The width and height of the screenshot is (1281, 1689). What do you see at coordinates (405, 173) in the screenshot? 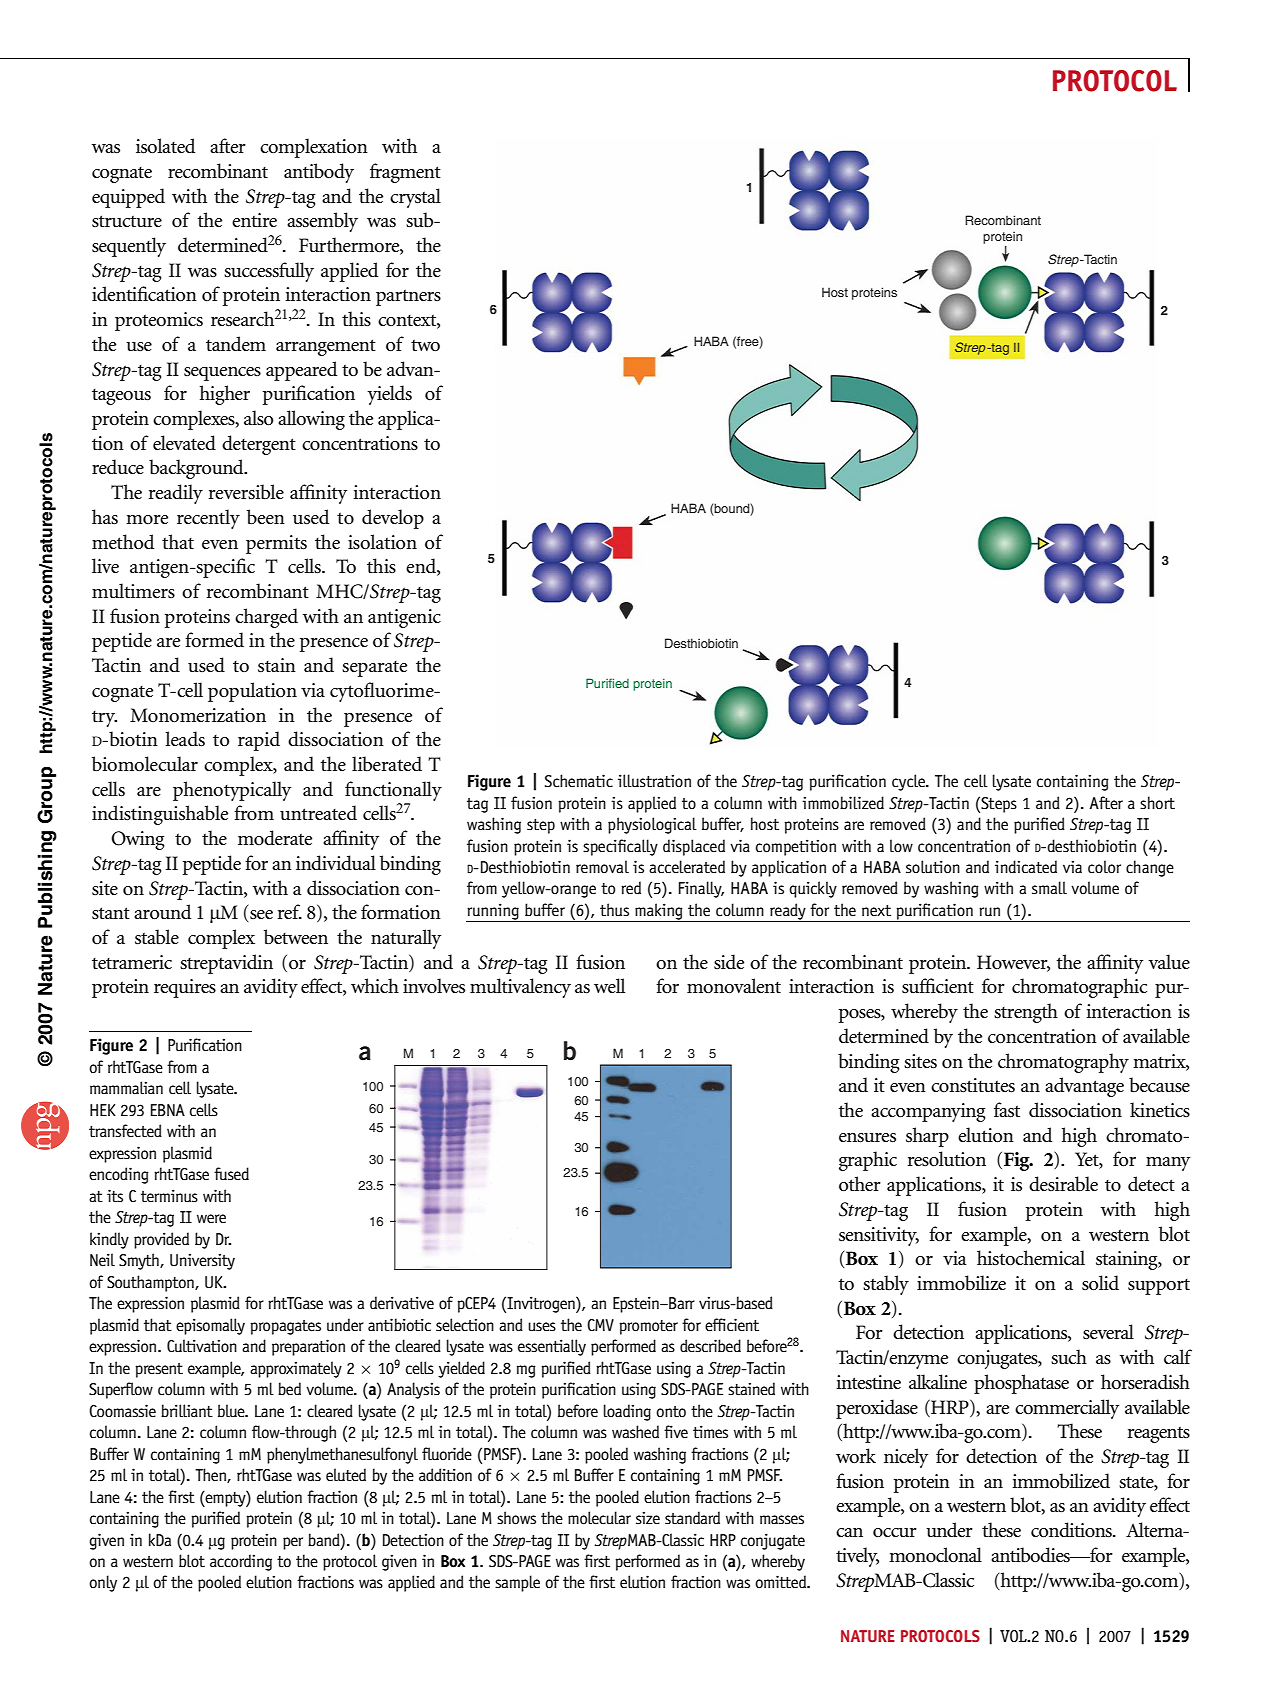
I see `fragment` at bounding box center [405, 173].
